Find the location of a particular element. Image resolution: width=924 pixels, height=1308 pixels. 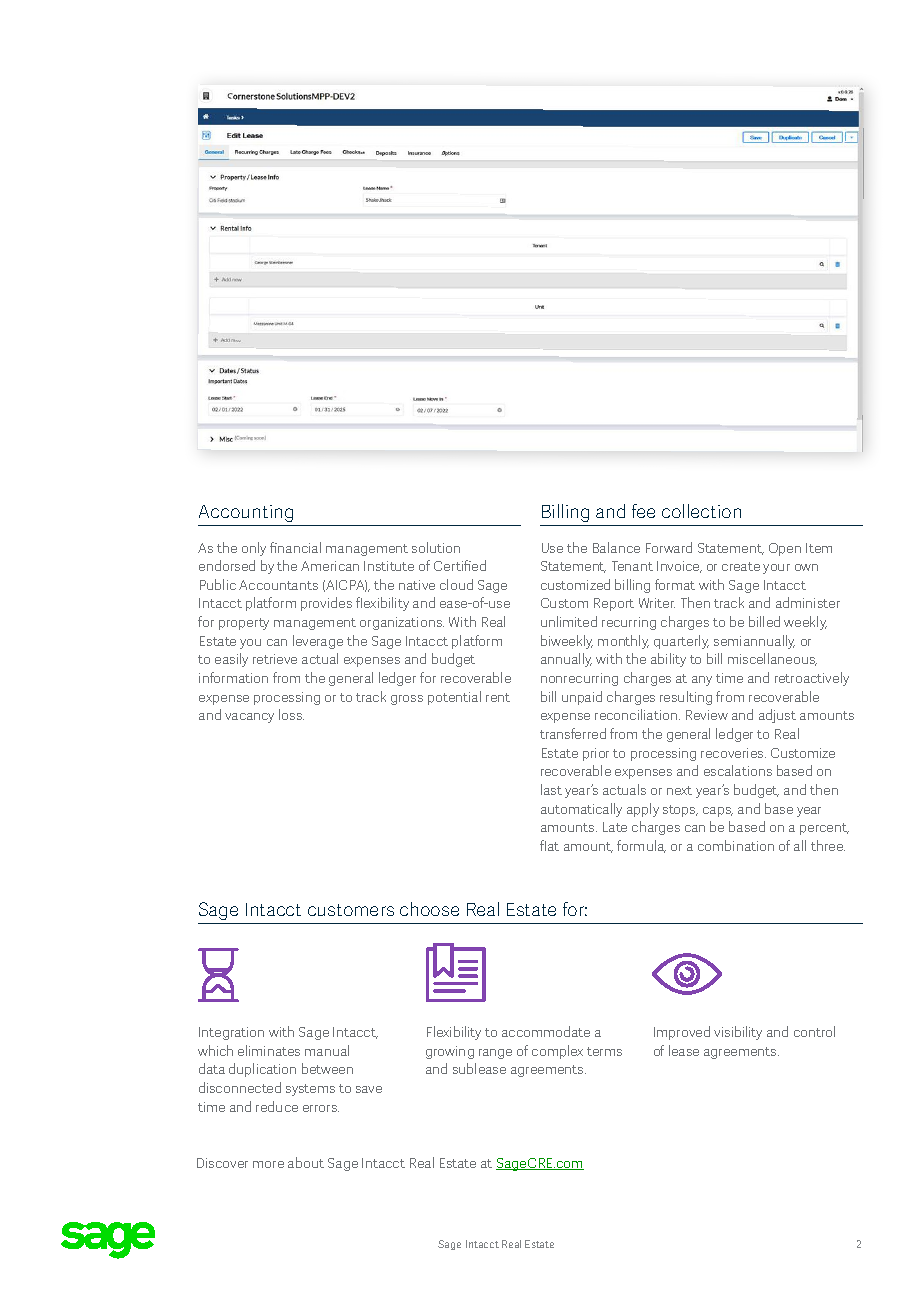

combination is located at coordinates (736, 845).
